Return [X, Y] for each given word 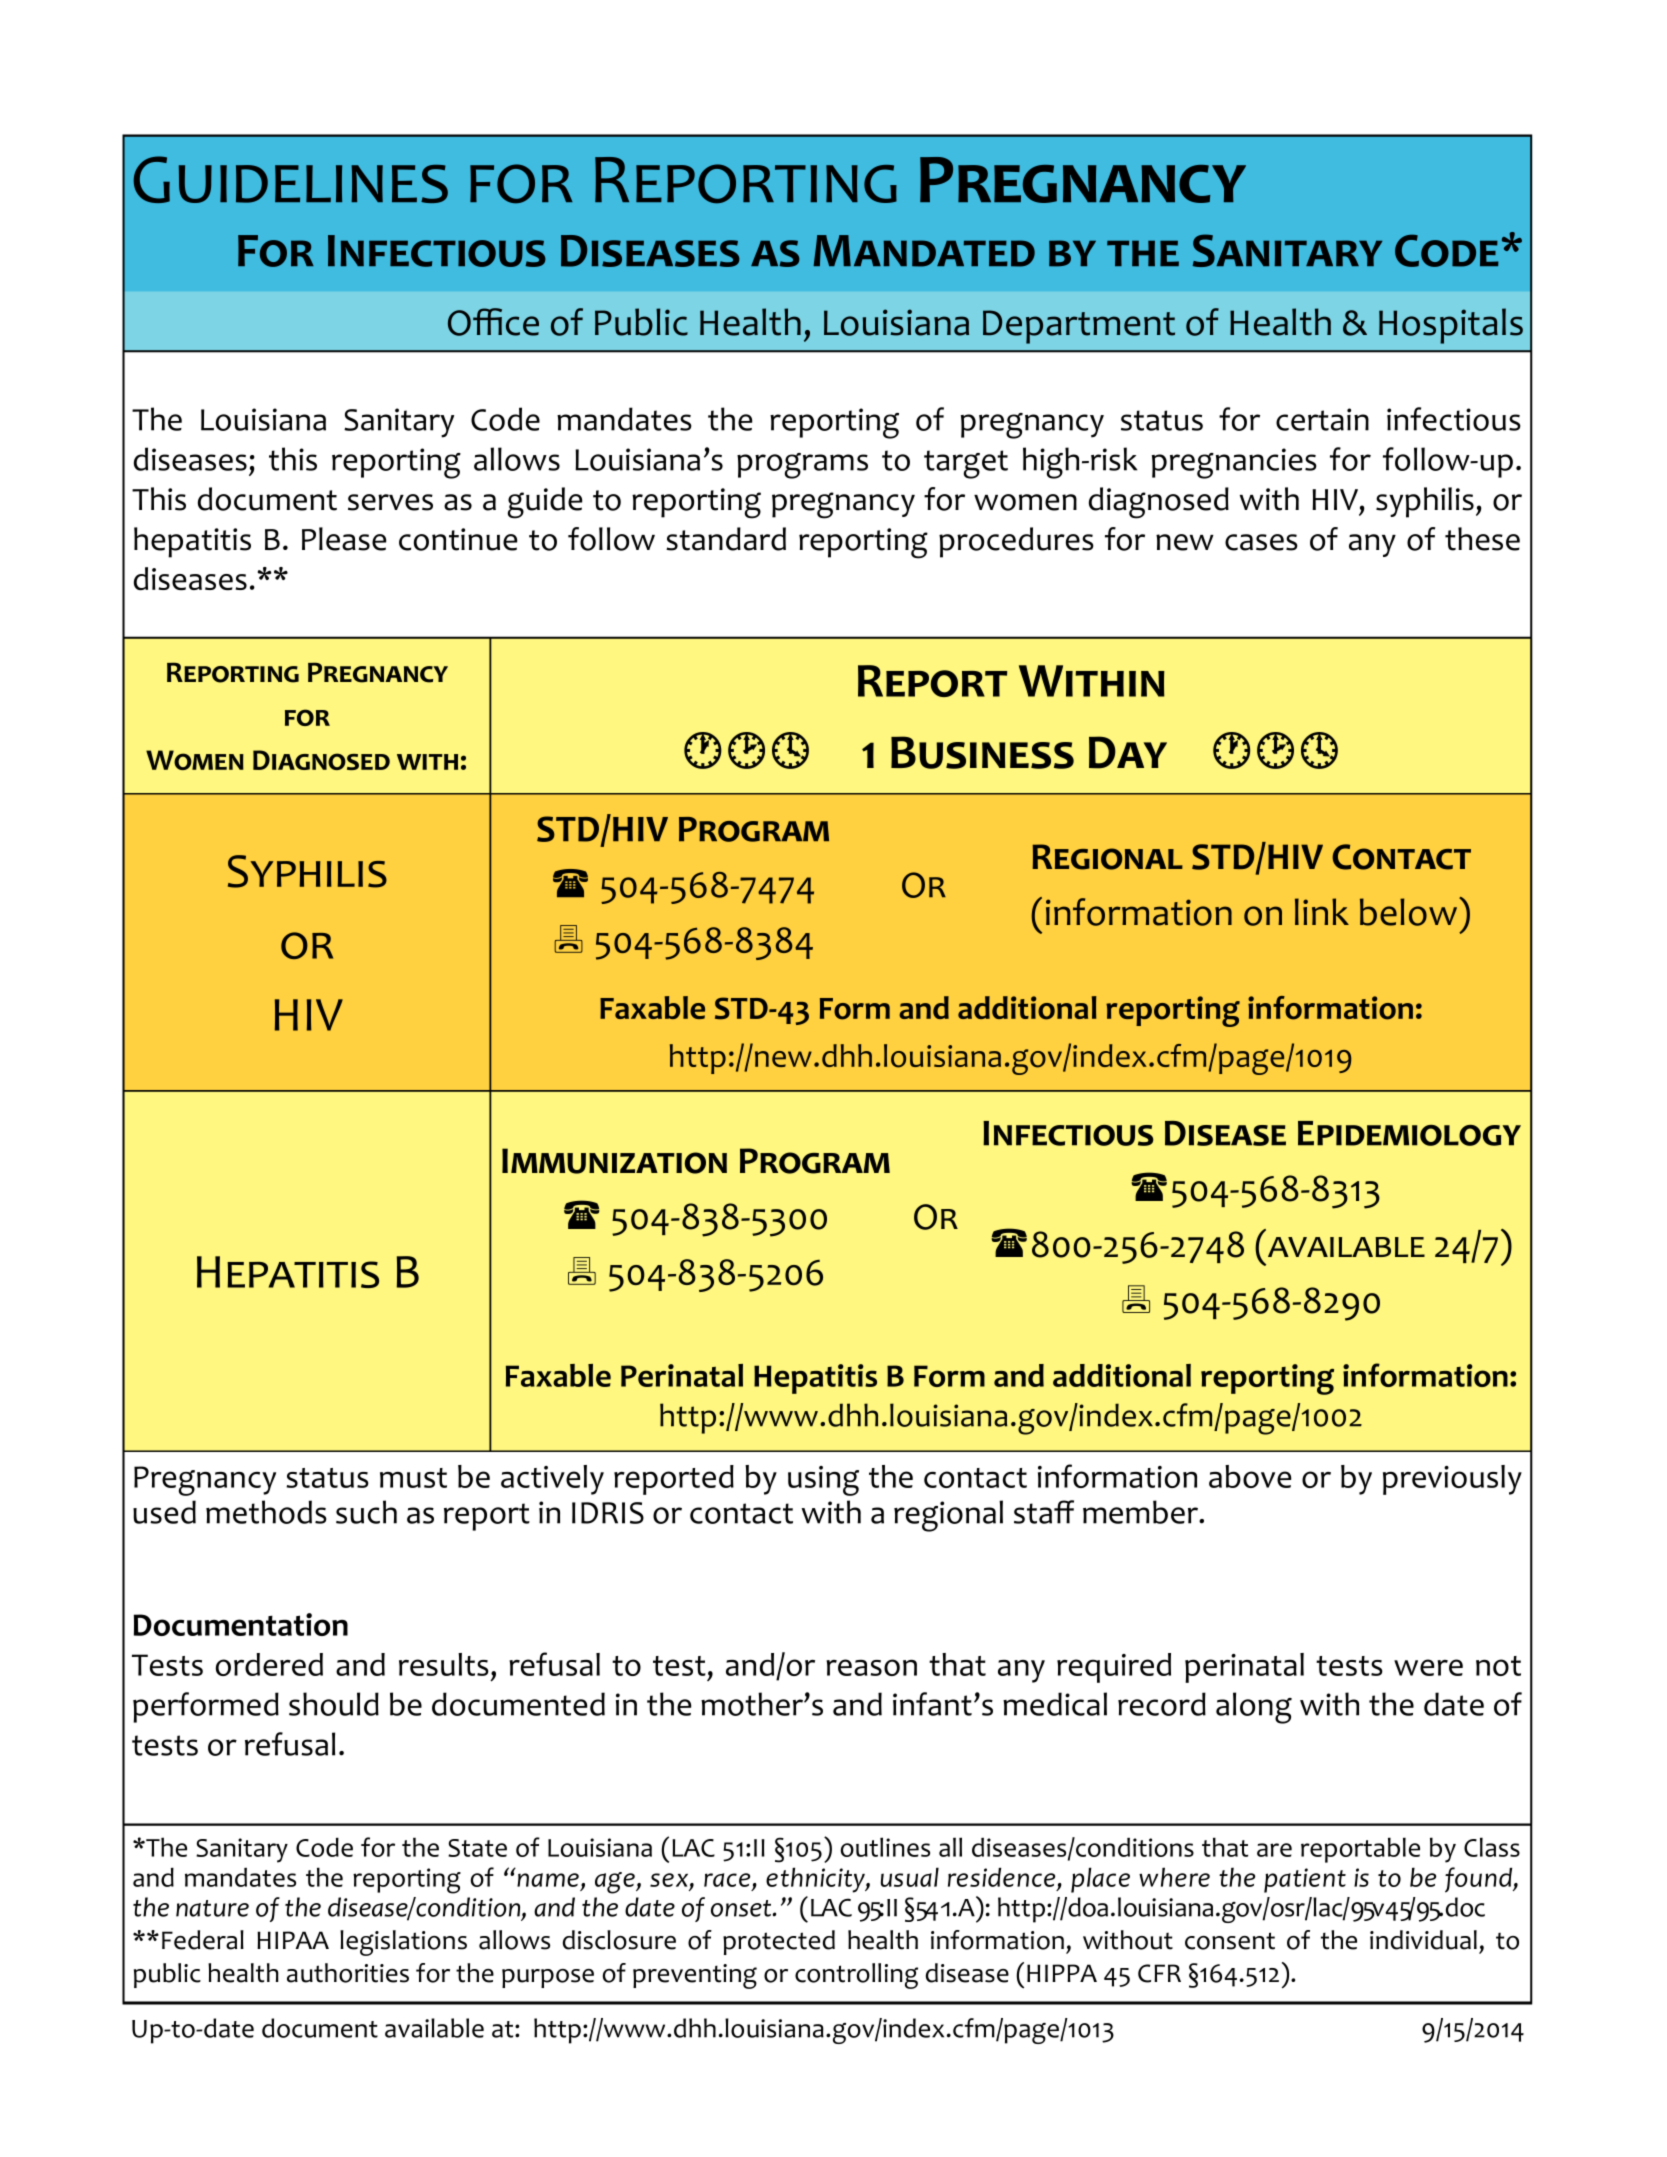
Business [982, 752]
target [966, 464]
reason [871, 1667]
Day [1128, 752]
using [823, 1481]
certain [1322, 419]
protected [779, 1942]
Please [344, 539]
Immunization [614, 1161]
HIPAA [293, 1940]
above [1250, 1476]
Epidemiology [1409, 1133]
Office [493, 322]
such [366, 1512]
